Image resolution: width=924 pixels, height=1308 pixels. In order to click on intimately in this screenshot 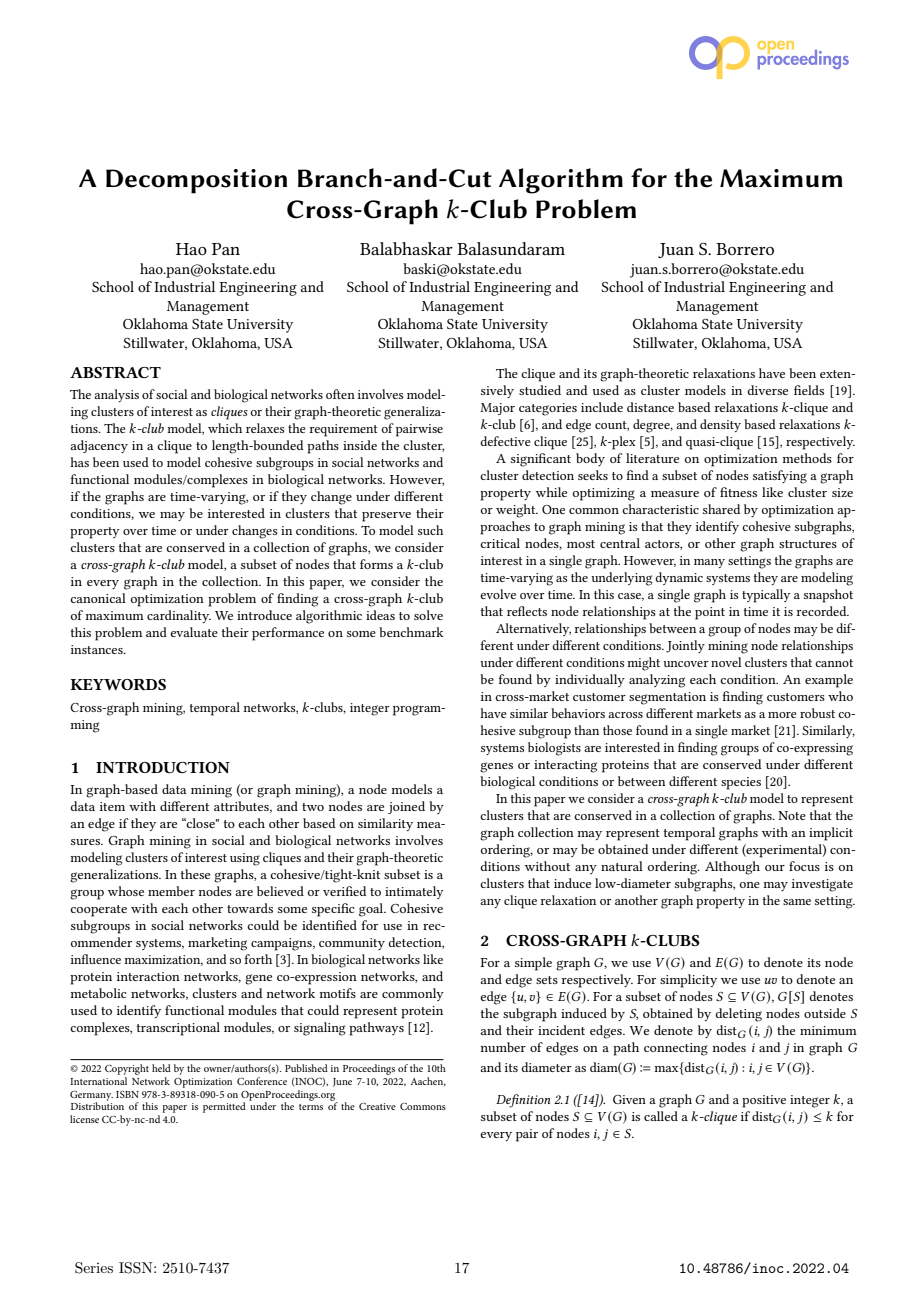, I will do `click(414, 892)`.
